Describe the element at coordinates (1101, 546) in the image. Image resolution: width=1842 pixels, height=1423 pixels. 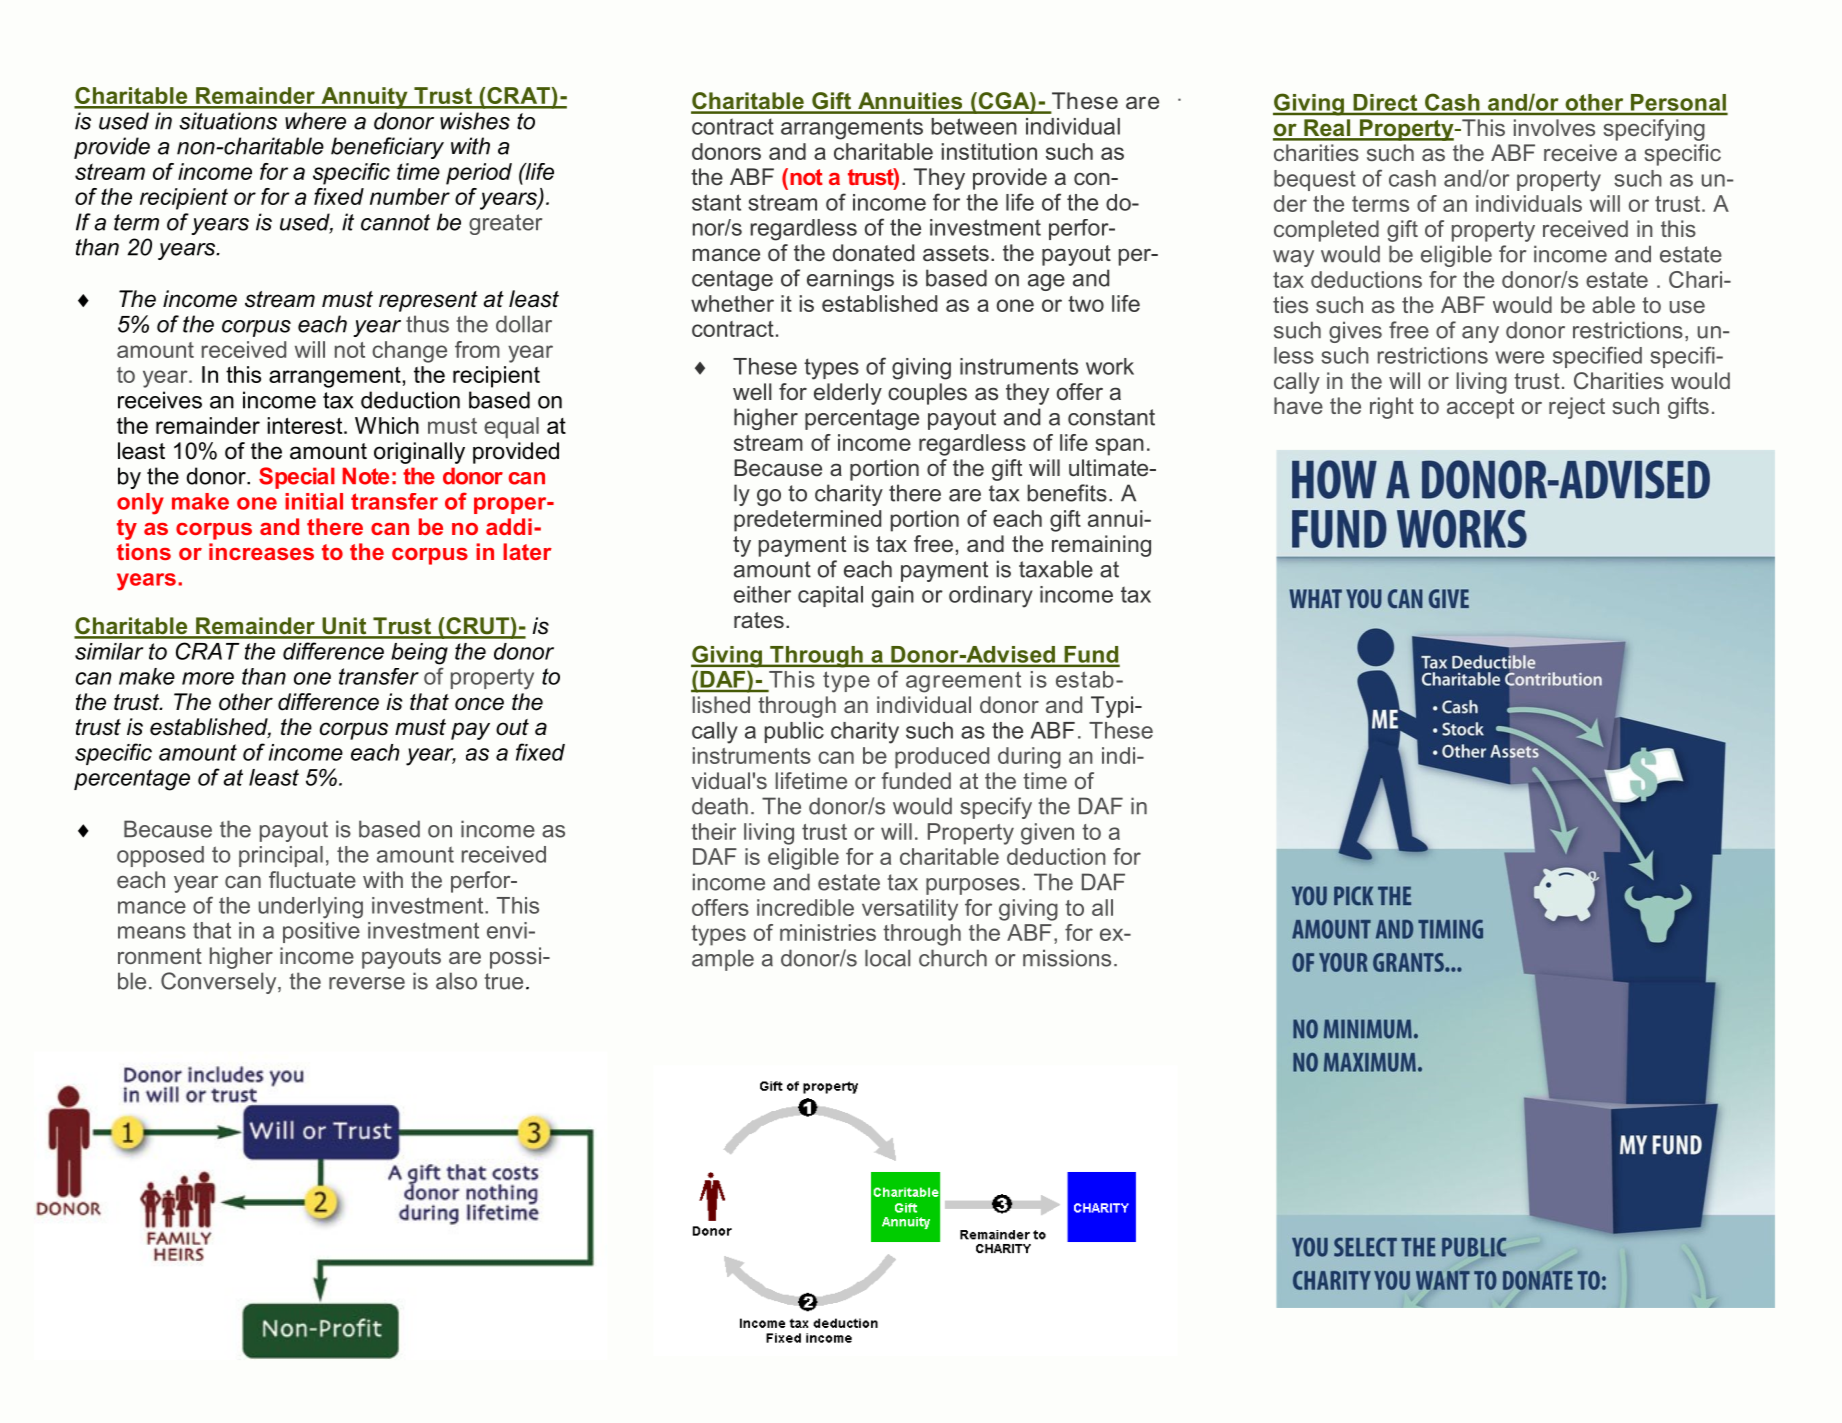
I see `remaining` at that location.
